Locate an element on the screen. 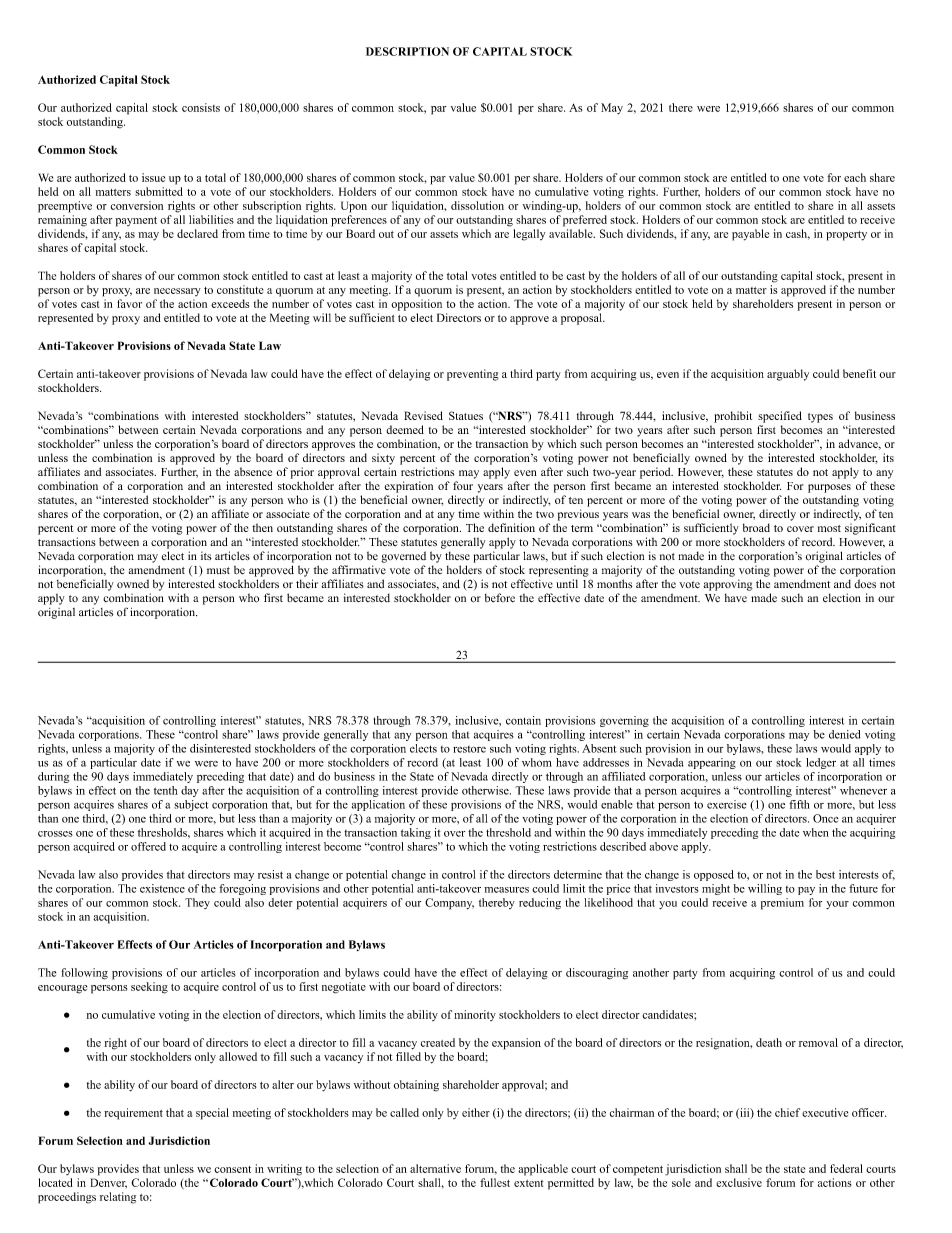  tenth is located at coordinates (166, 790).
